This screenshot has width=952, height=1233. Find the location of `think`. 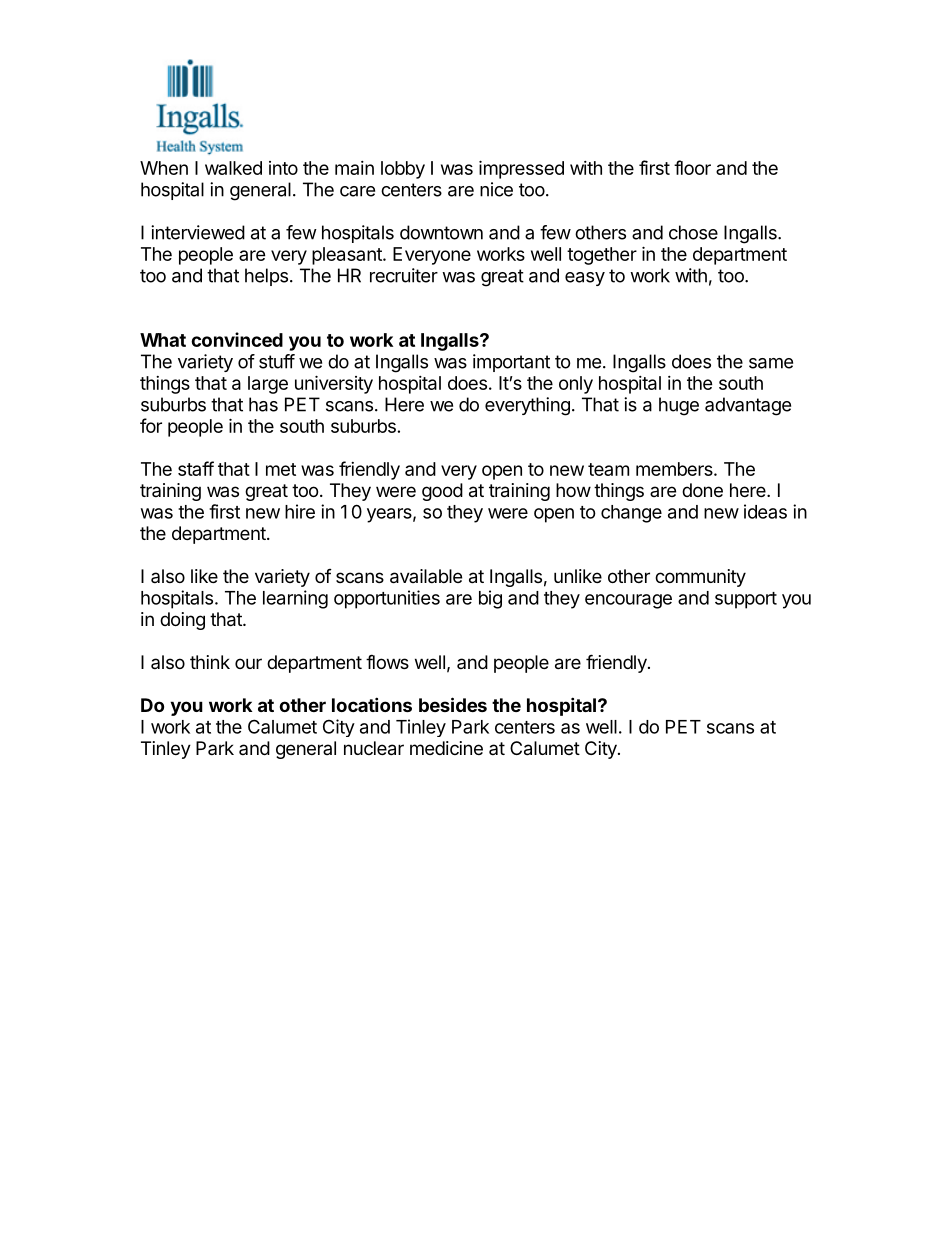

think is located at coordinates (210, 662).
